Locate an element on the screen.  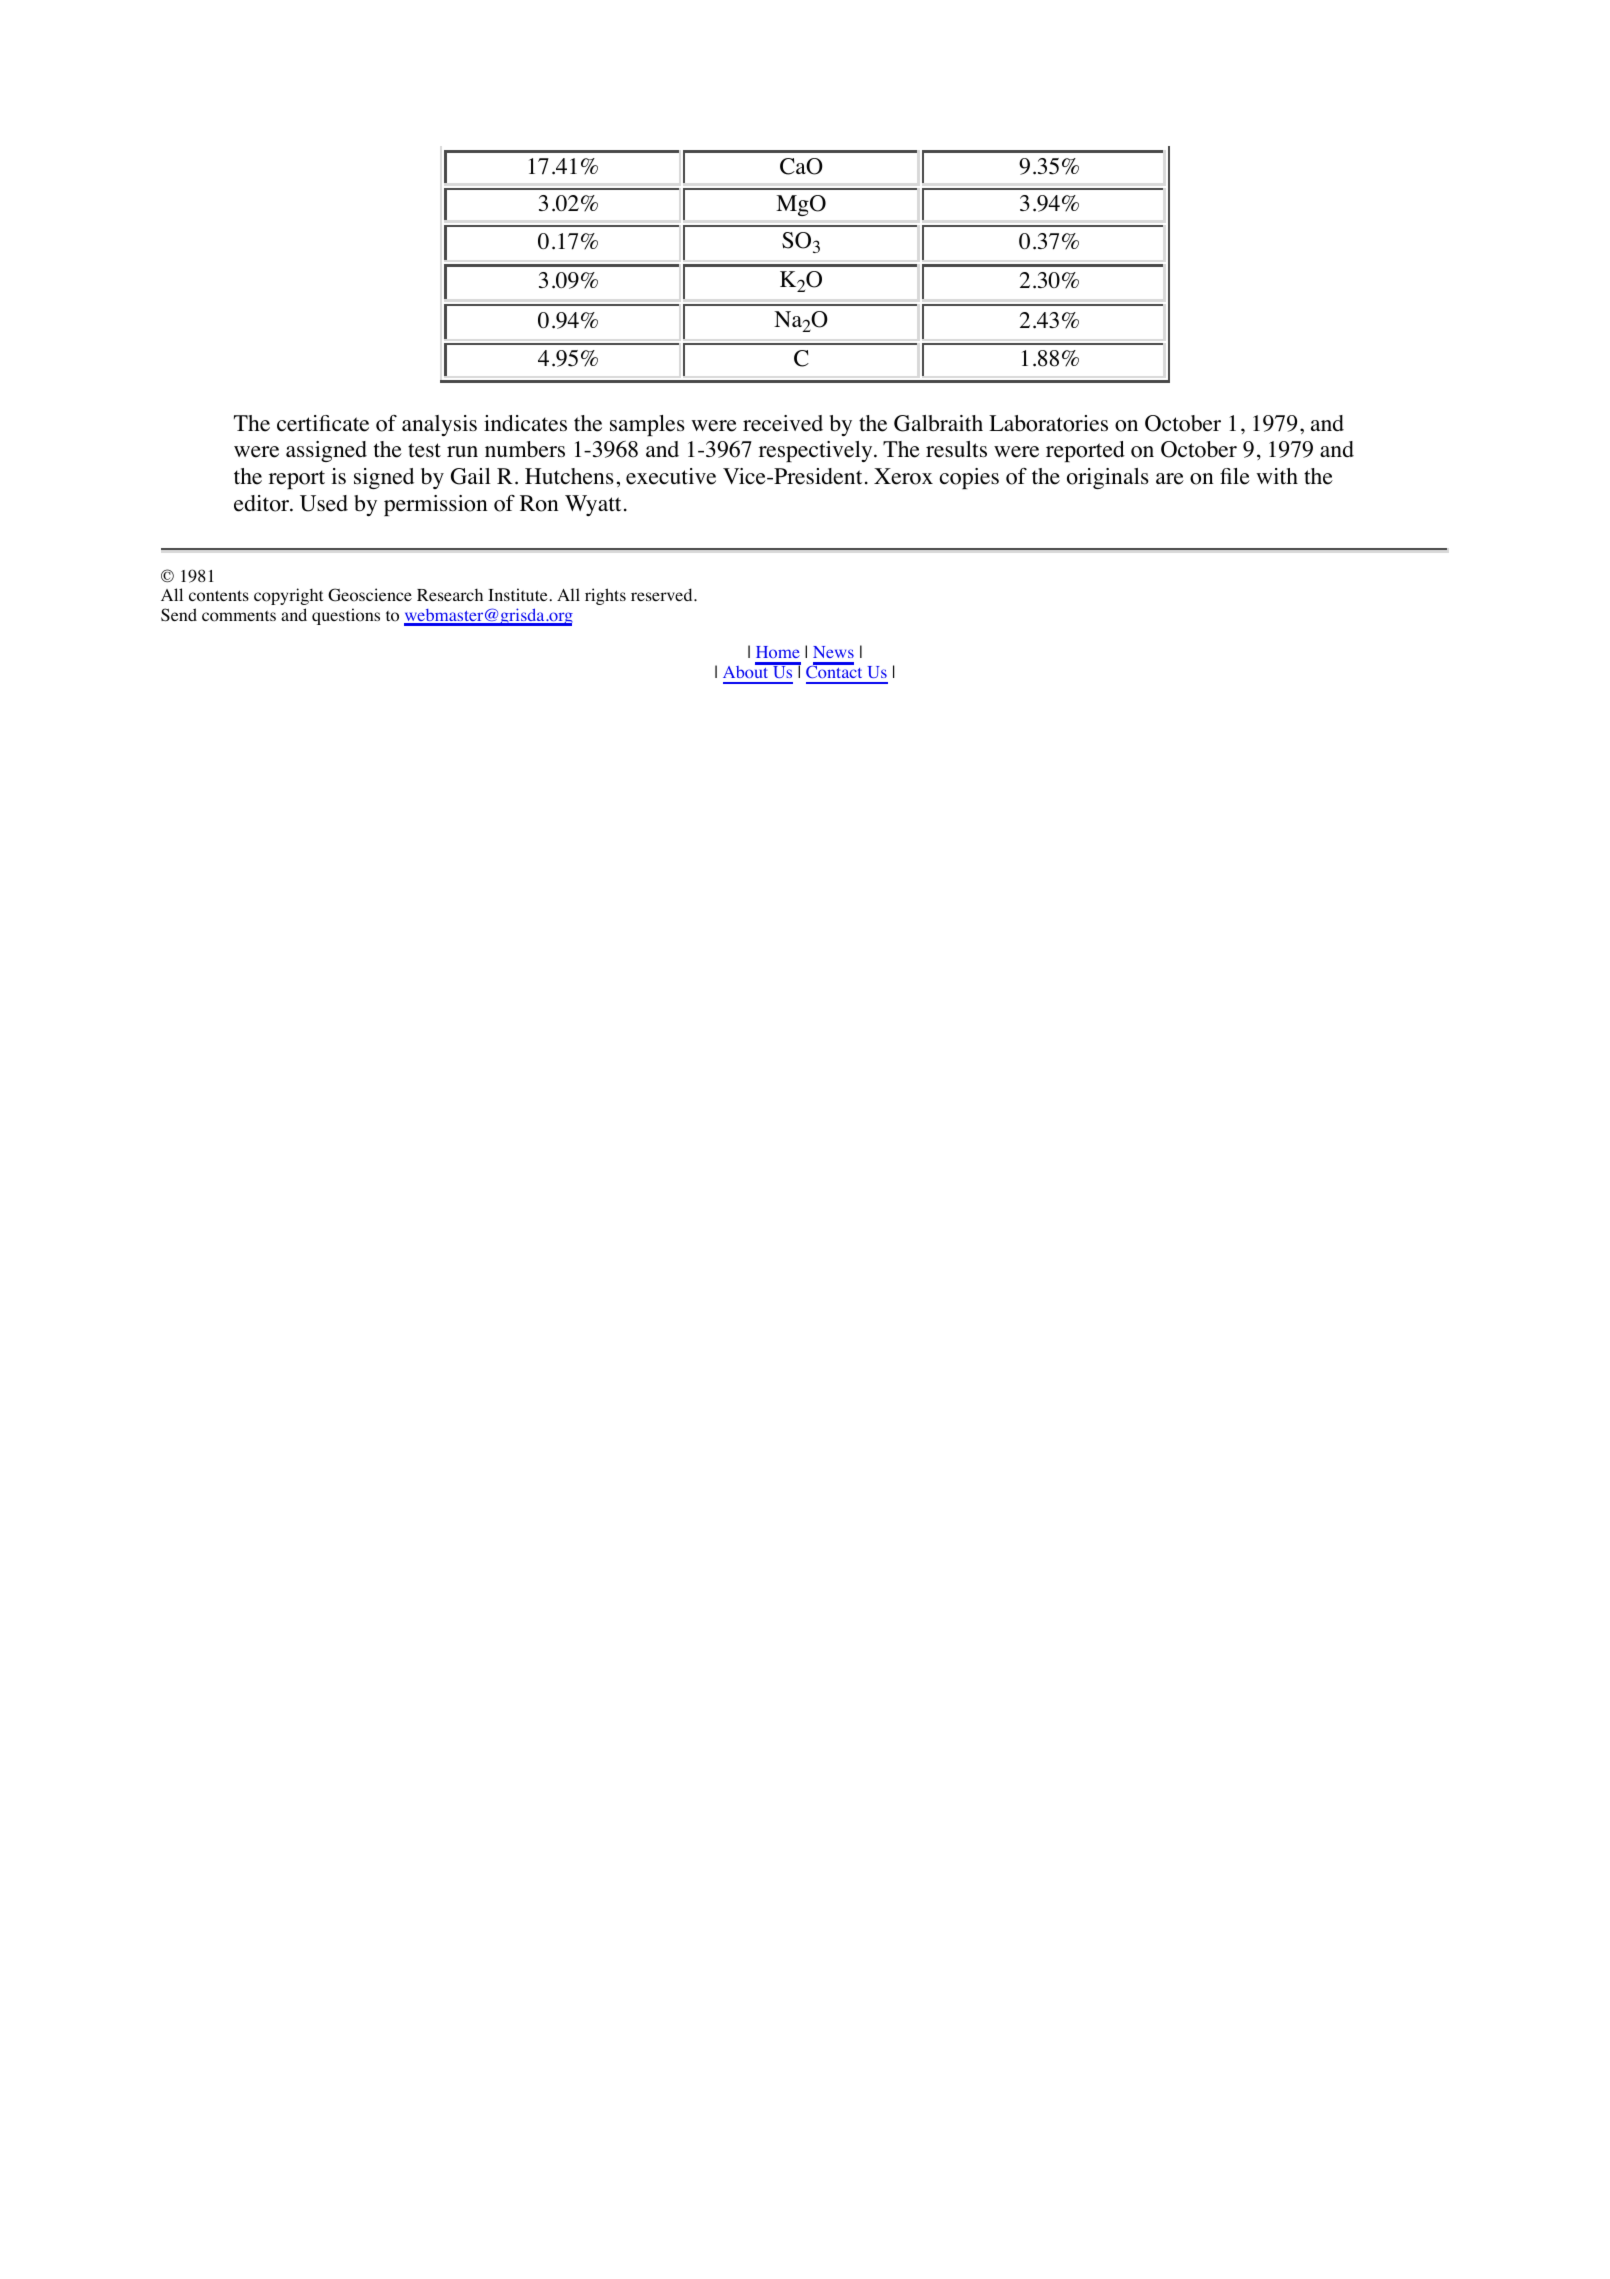
certificate is located at coordinates (323, 423).
